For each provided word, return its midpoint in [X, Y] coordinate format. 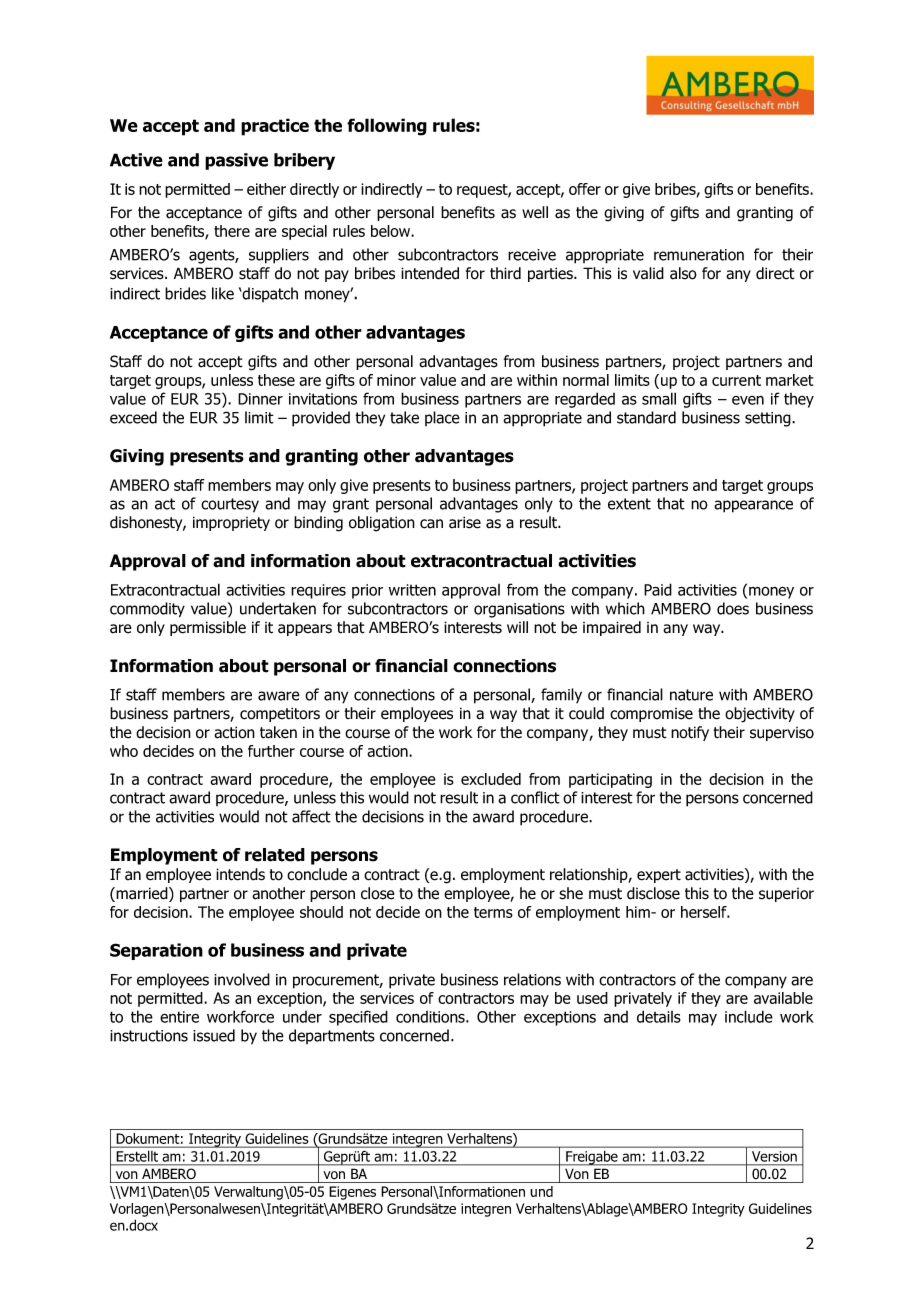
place [442, 418]
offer [585, 189]
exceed [133, 417]
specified [358, 1018]
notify [690, 733]
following [387, 127]
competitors [280, 714]
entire [179, 1017]
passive [236, 161]
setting [769, 419]
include [749, 1016]
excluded [491, 779]
